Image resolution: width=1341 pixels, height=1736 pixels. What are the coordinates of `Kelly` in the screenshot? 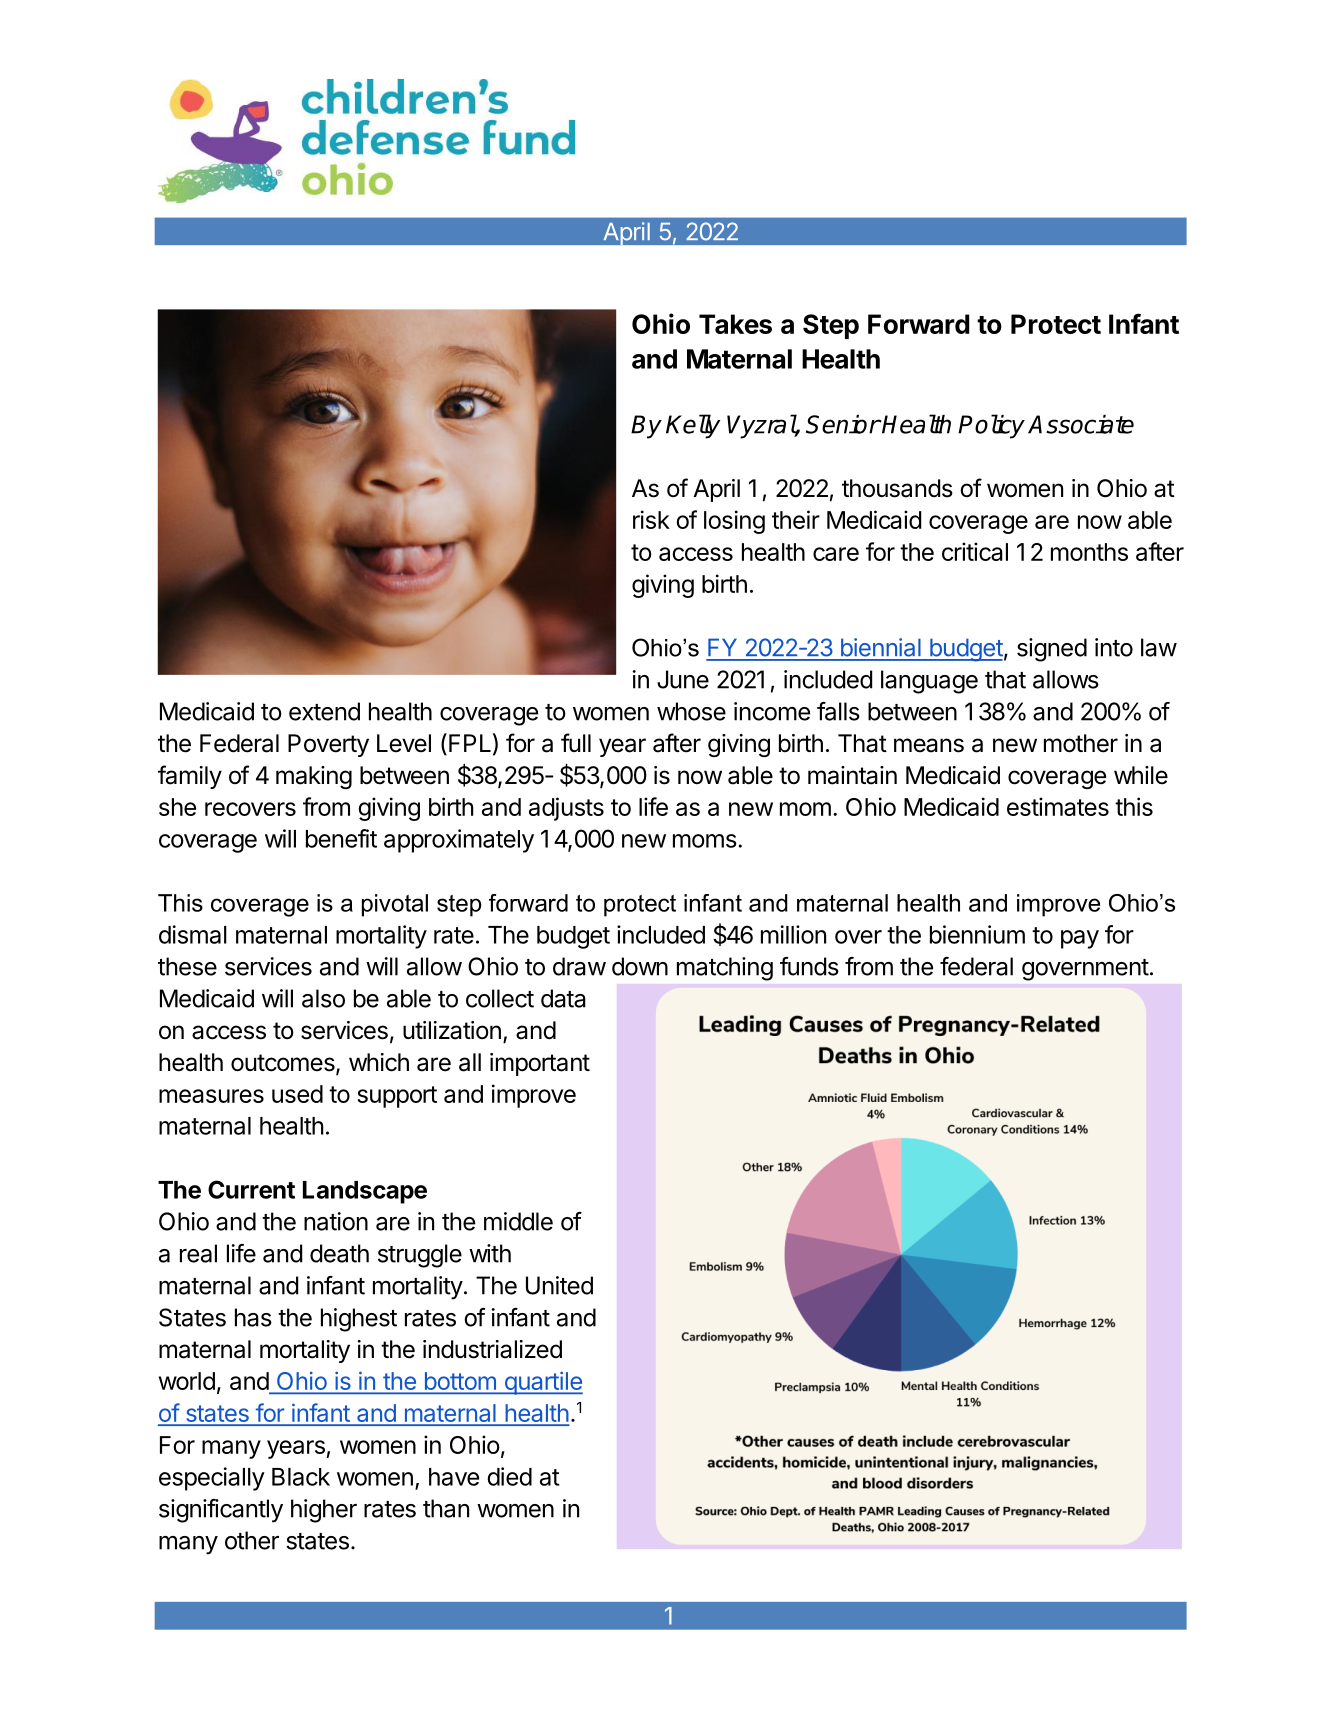 It's located at (693, 426).
